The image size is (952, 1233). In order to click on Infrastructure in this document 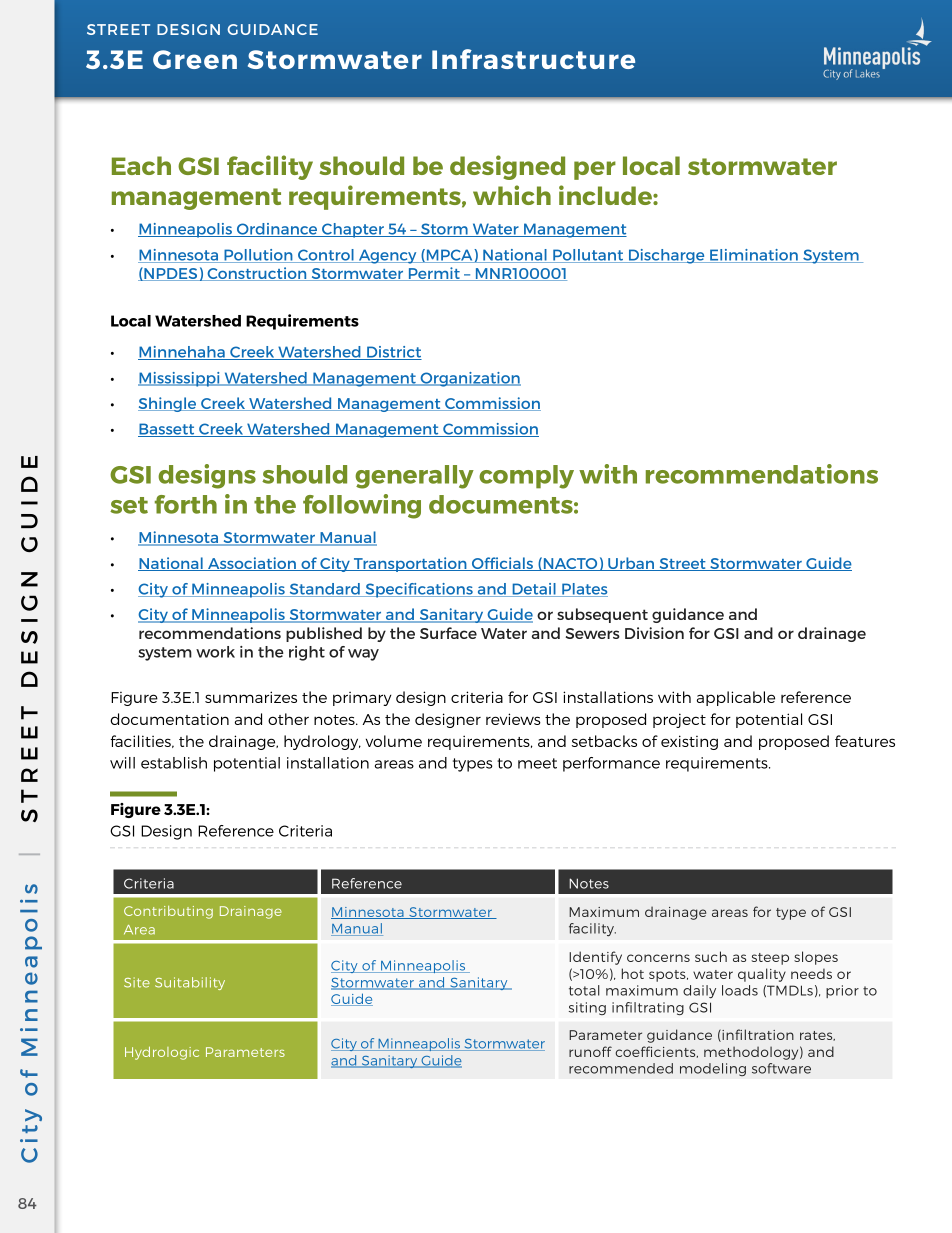, I will do `click(533, 59)`.
